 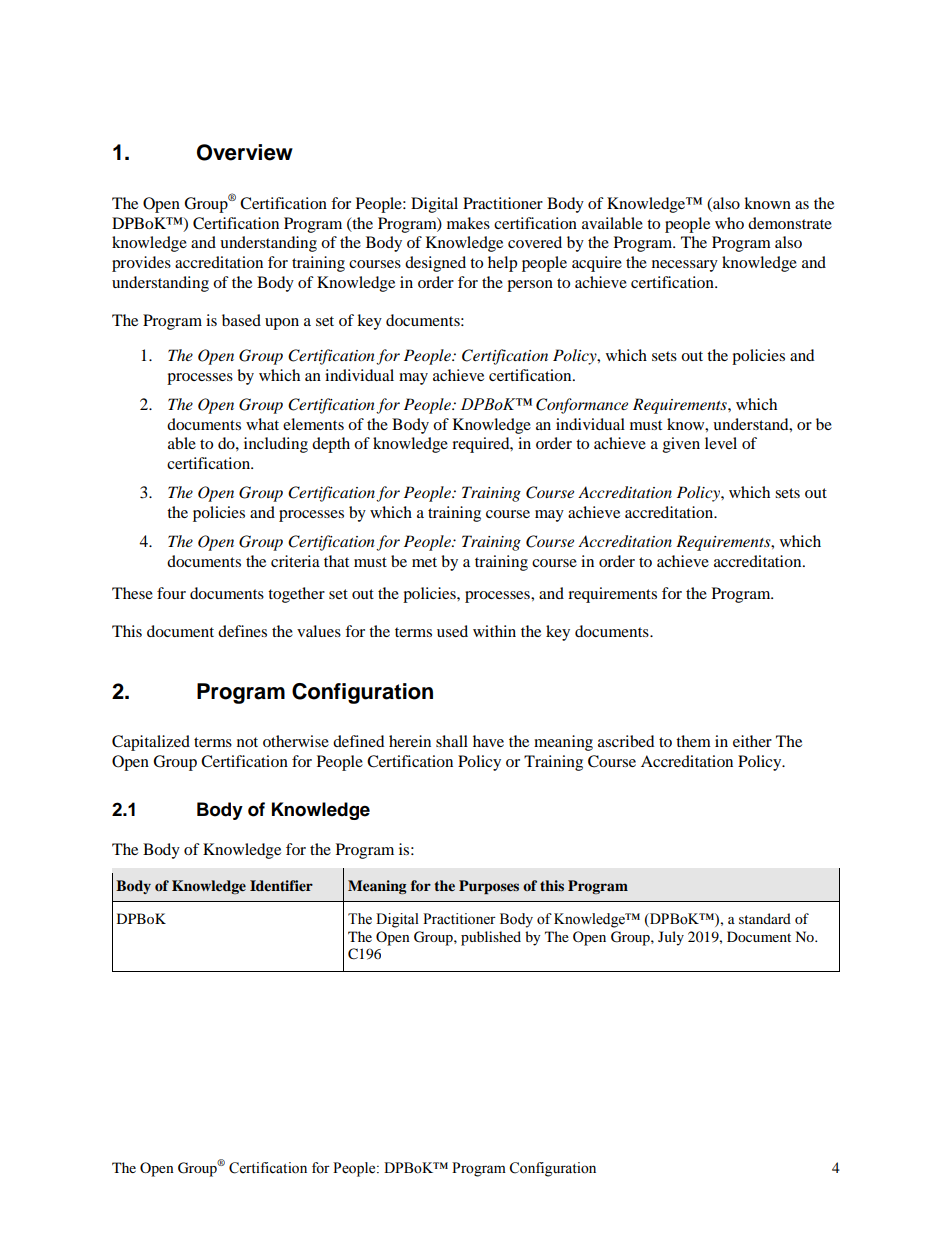 What do you see at coordinates (468, 223) in the page?
I see `makes` at bounding box center [468, 223].
